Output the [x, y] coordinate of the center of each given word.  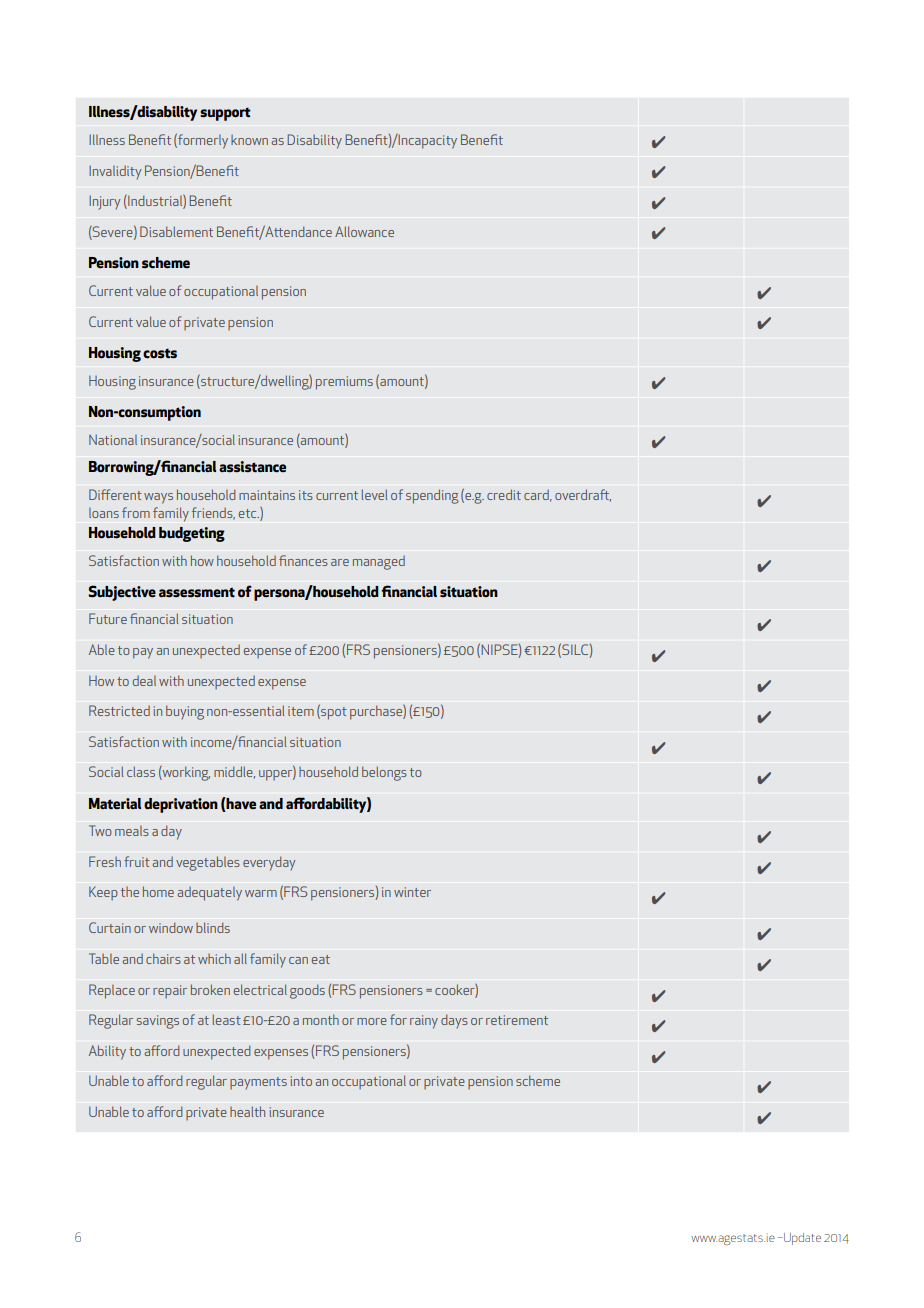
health [247, 1111]
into [301, 1081]
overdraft [583, 495]
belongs [384, 773]
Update [801, 1239]
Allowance [364, 231]
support [225, 114]
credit [504, 494]
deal [144, 681]
